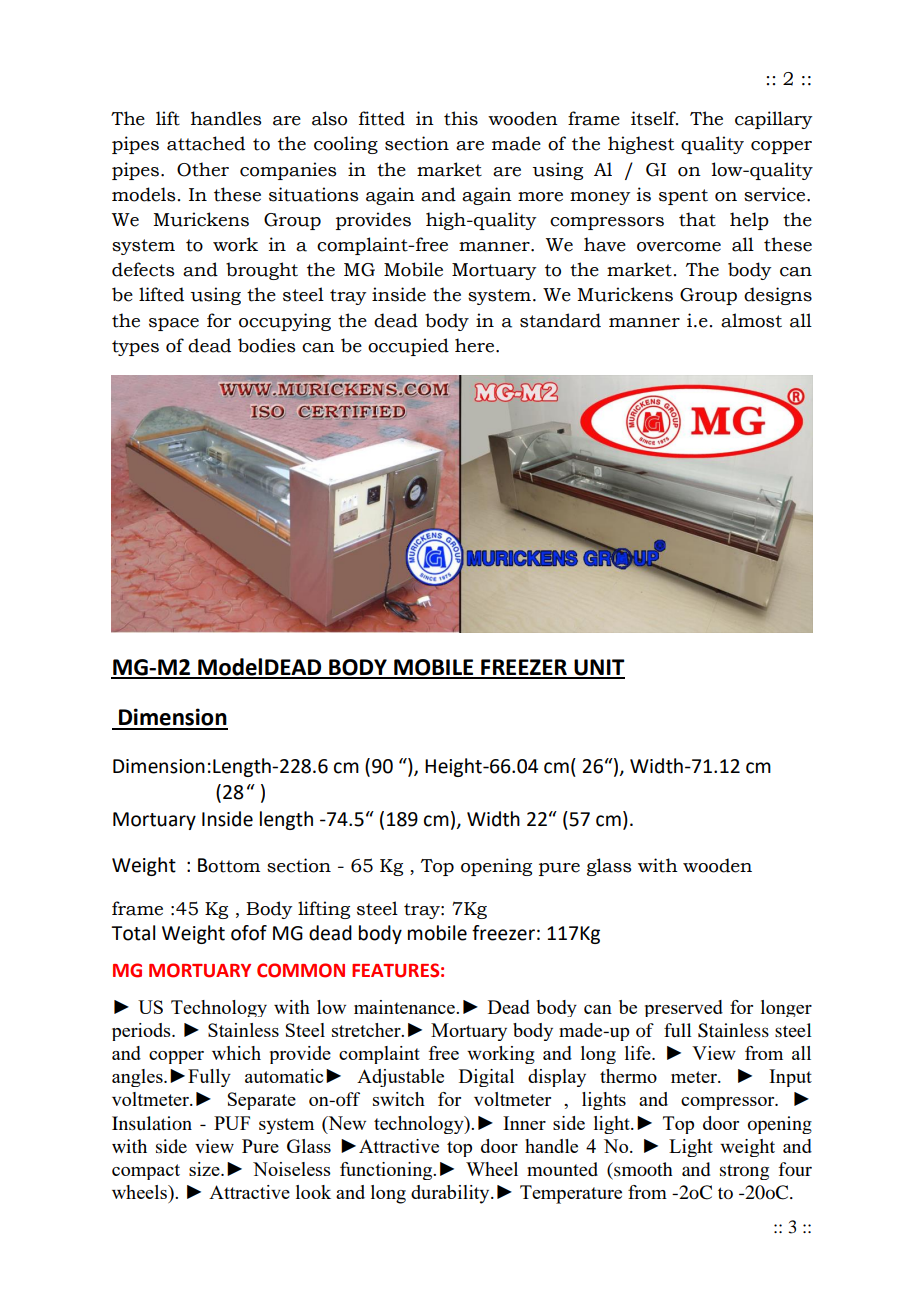  I want to click on here, so click(476, 345).
